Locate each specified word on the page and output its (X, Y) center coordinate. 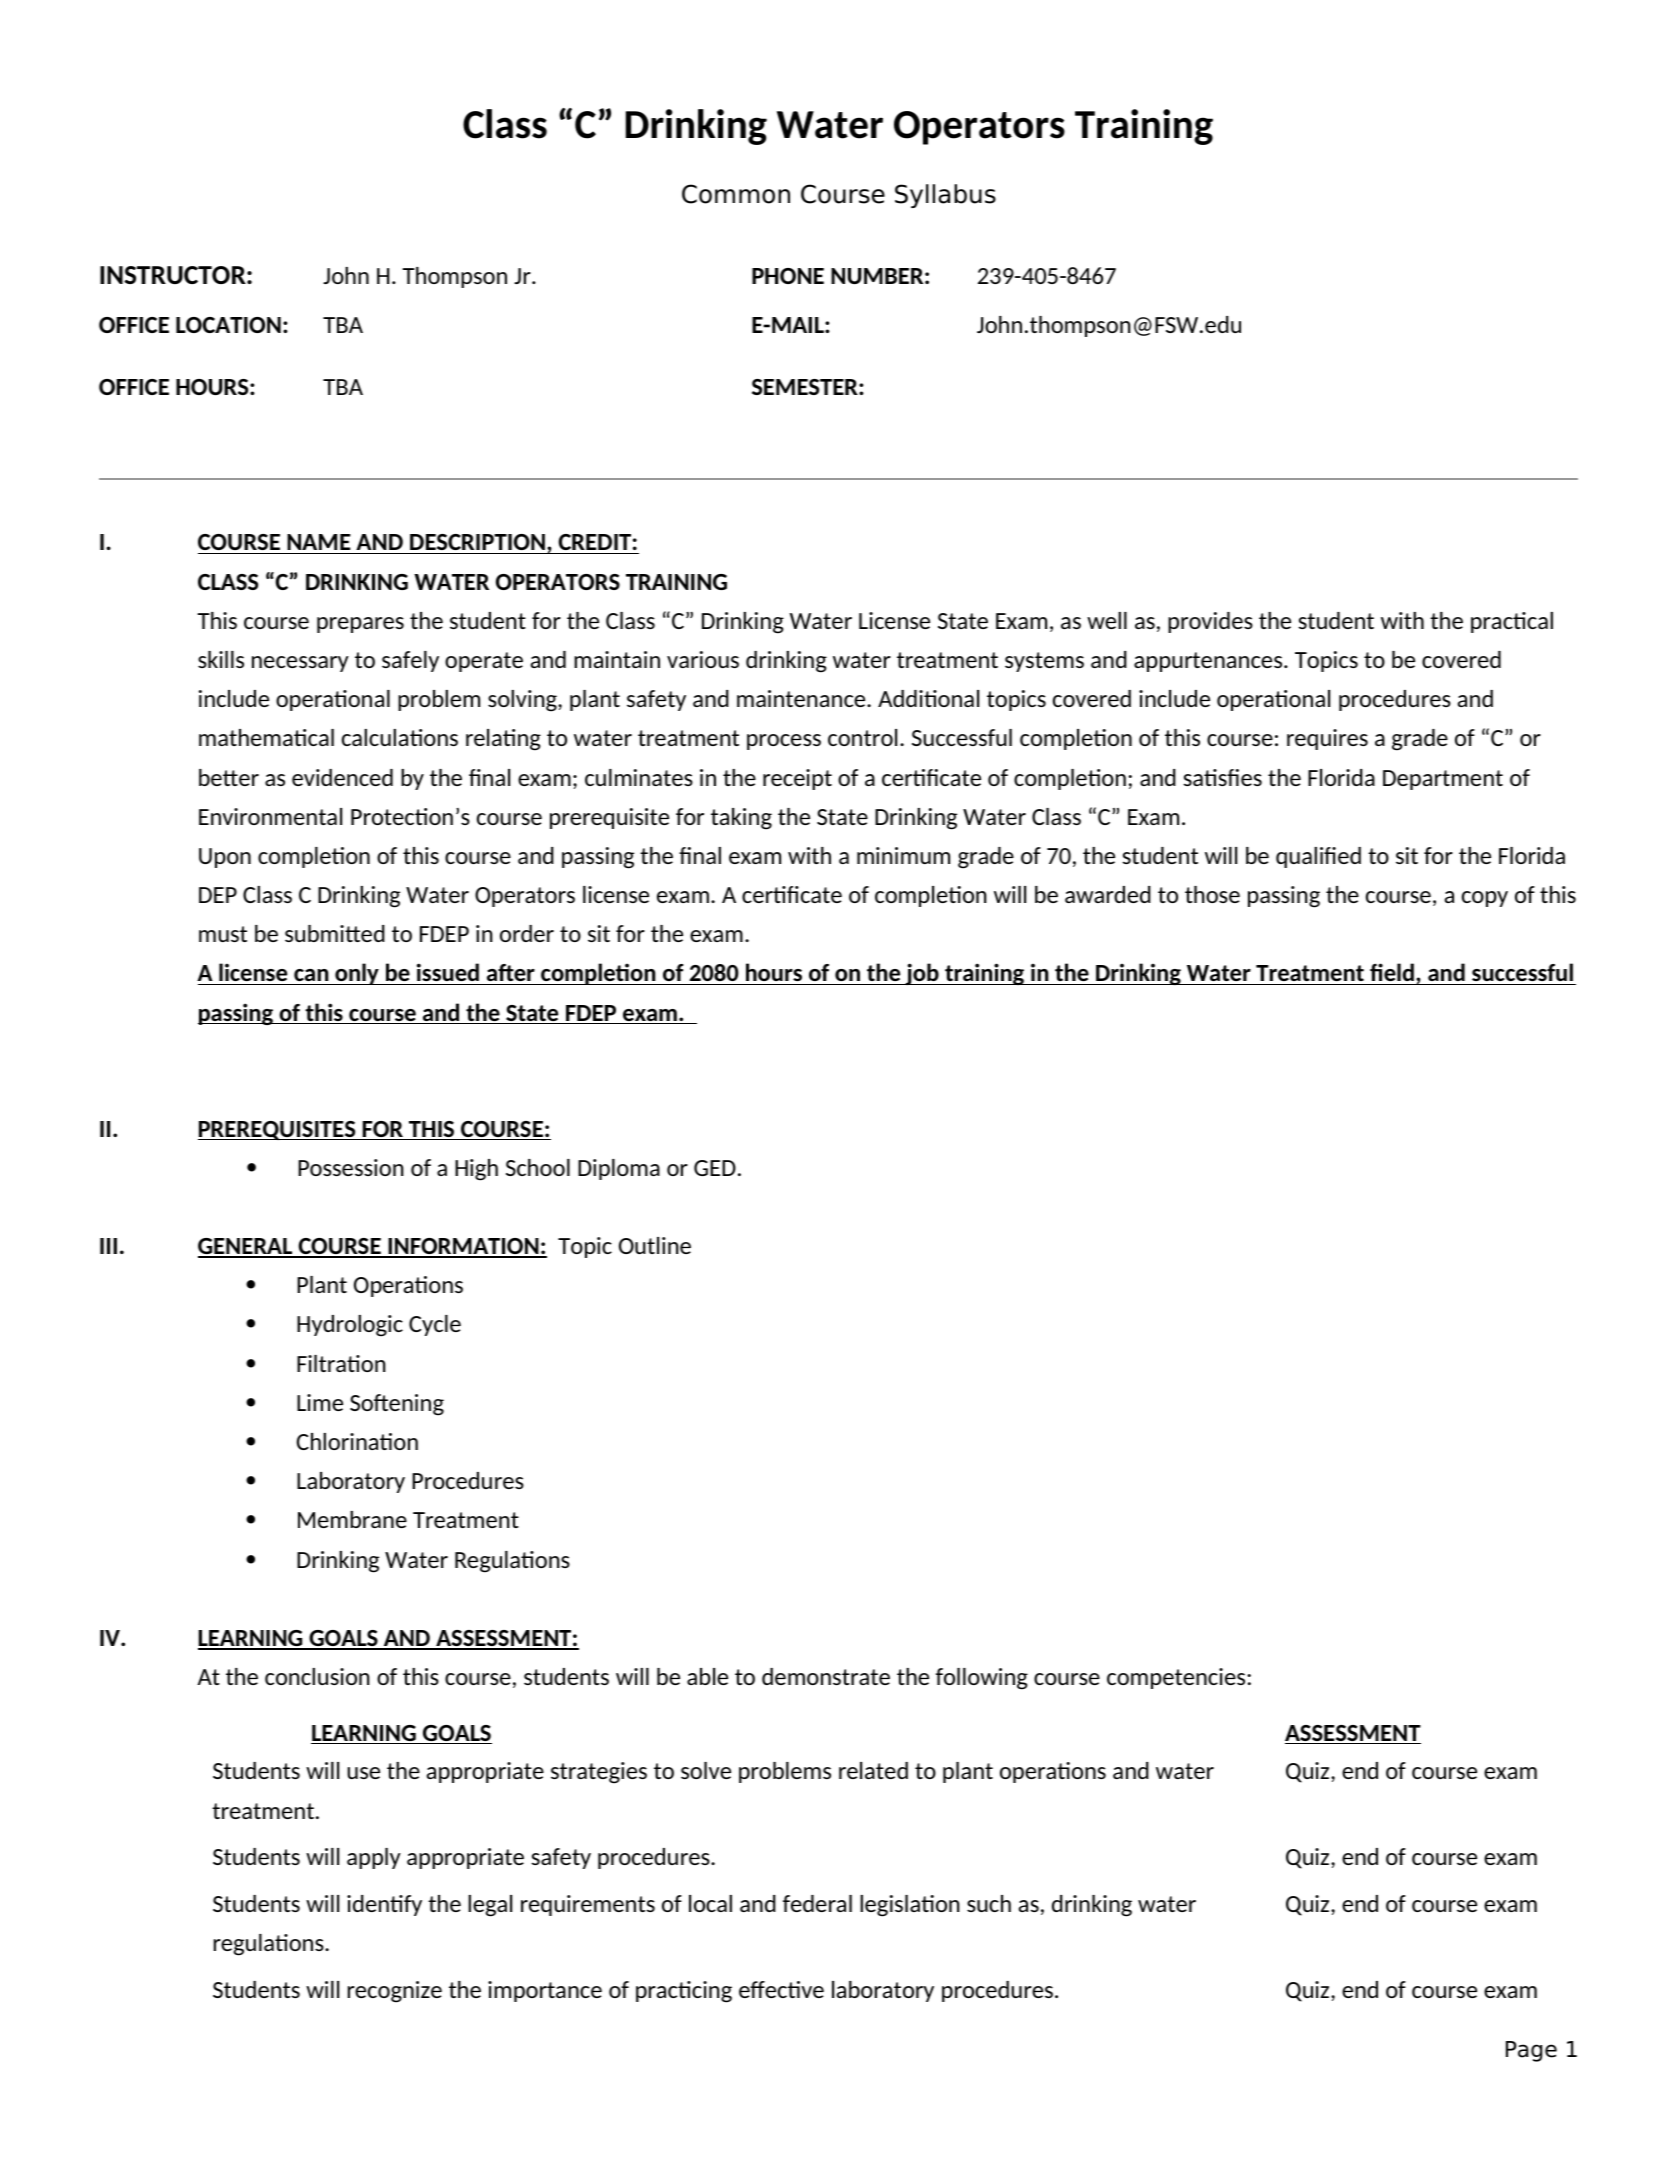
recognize (395, 1992)
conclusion (317, 1676)
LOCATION (228, 325)
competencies (1177, 1678)
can (311, 977)
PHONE (788, 276)
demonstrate (826, 1676)
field (1392, 974)
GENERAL (246, 1247)
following (982, 1679)
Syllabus (945, 196)
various (703, 659)
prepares (360, 625)
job (922, 974)
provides (1210, 622)
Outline (655, 1245)
